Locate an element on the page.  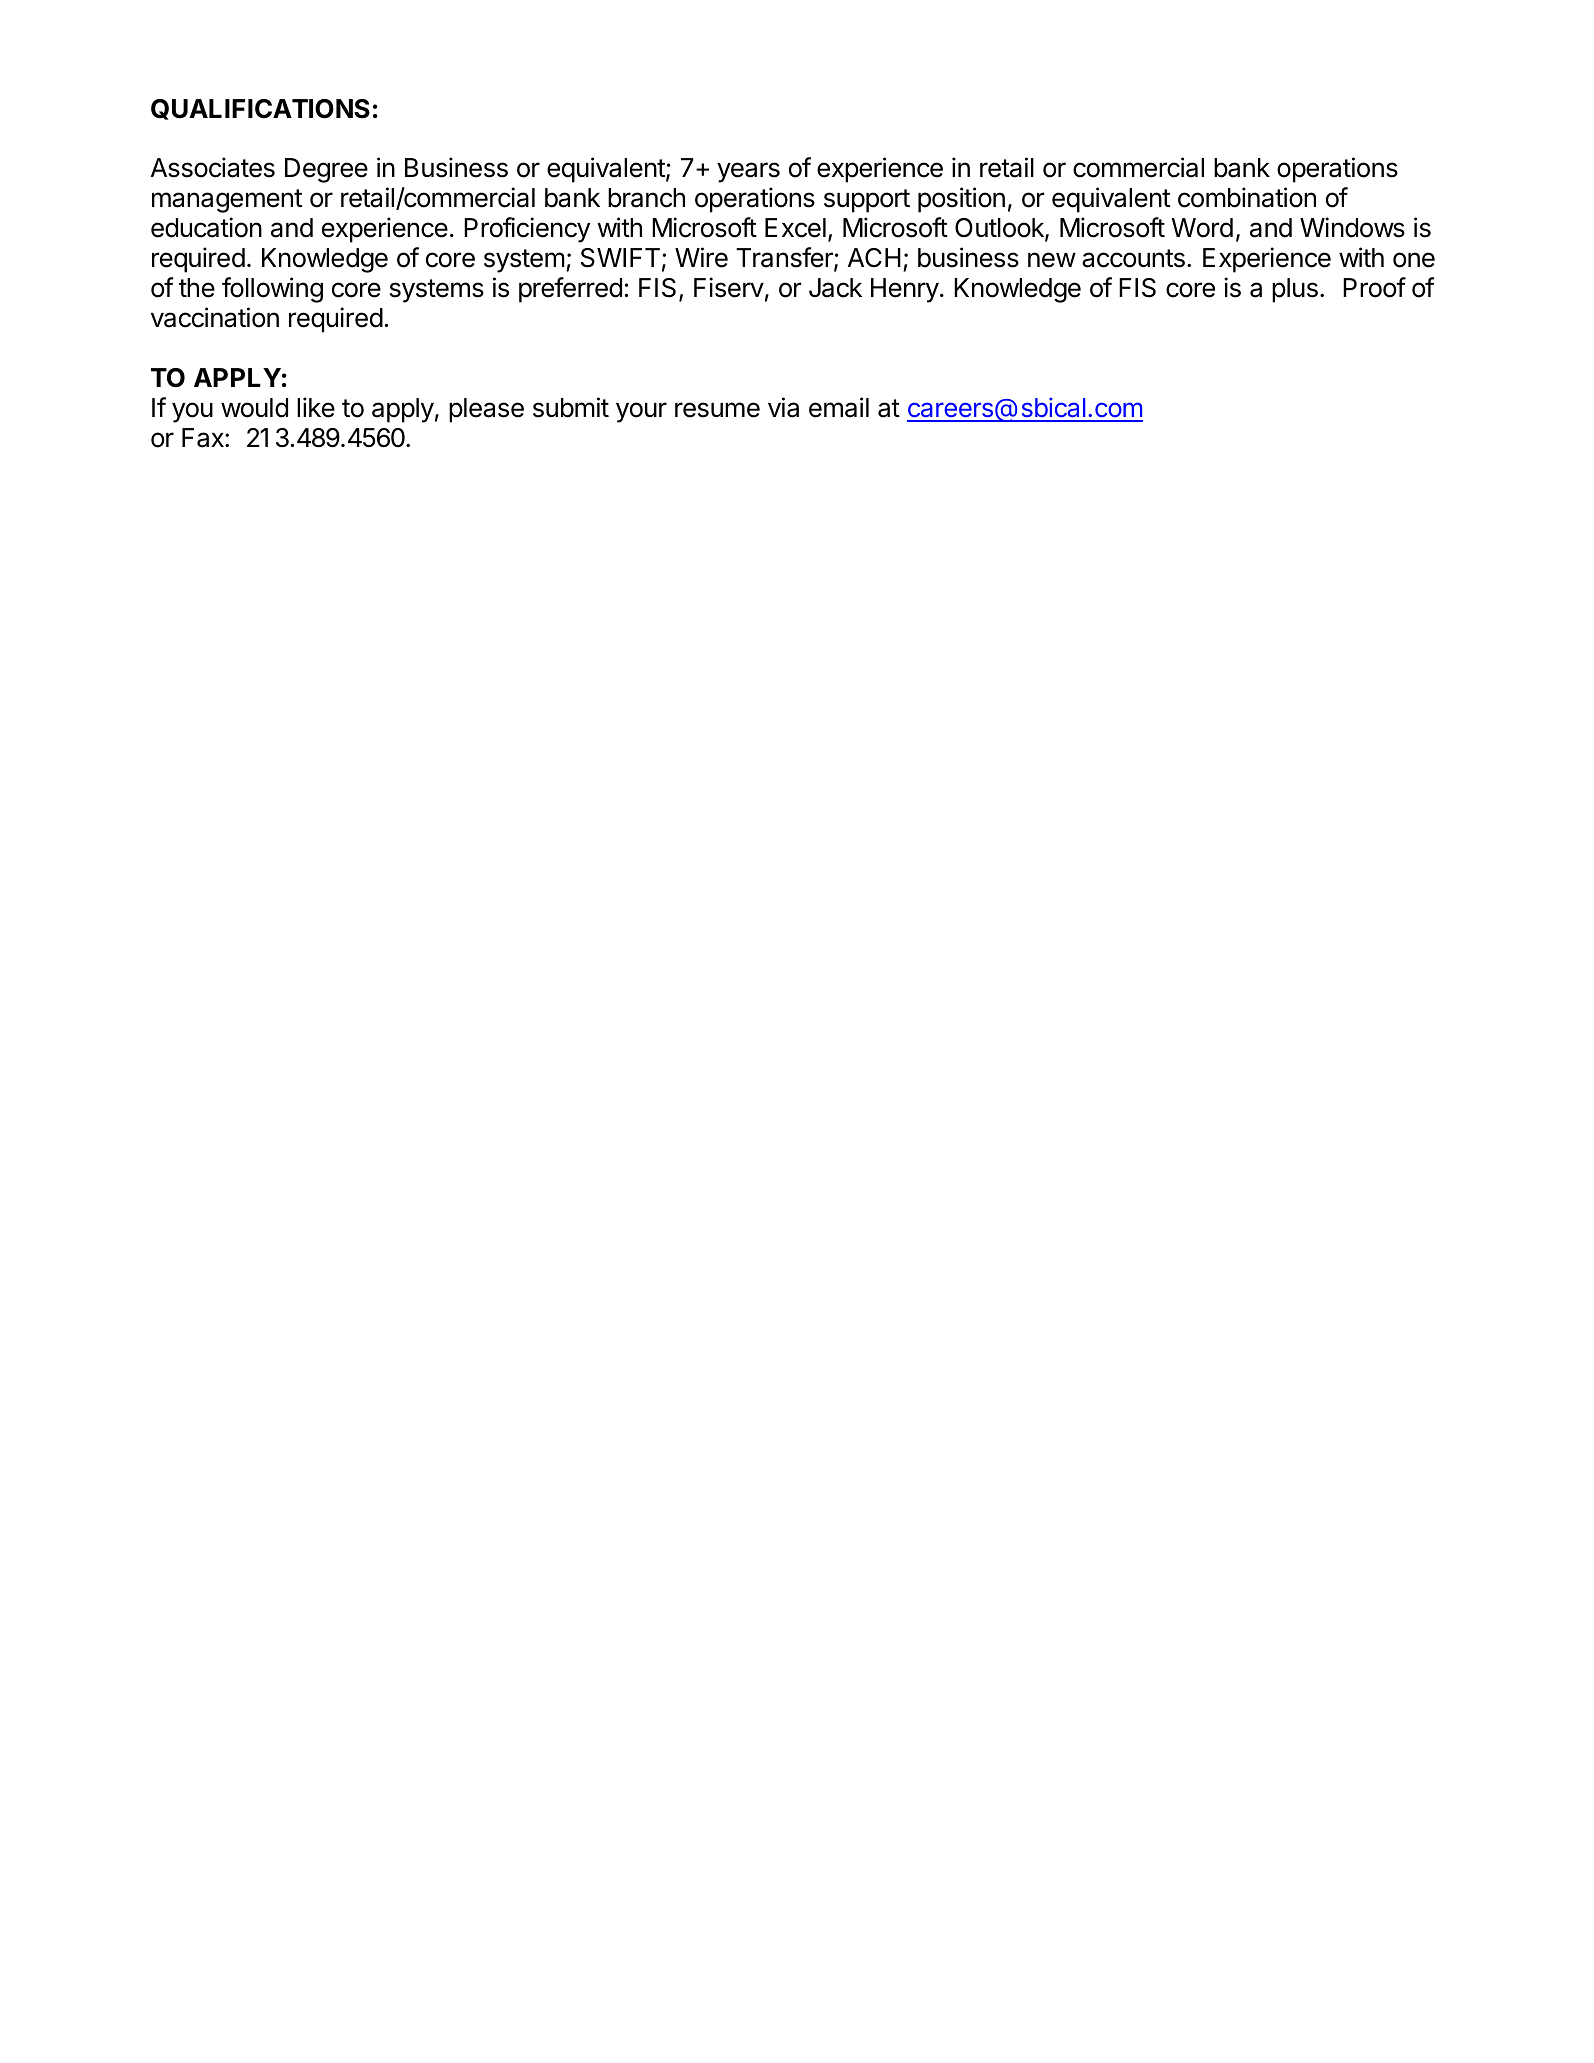
QUALIFICATIONS is located at coordinates (260, 109).
